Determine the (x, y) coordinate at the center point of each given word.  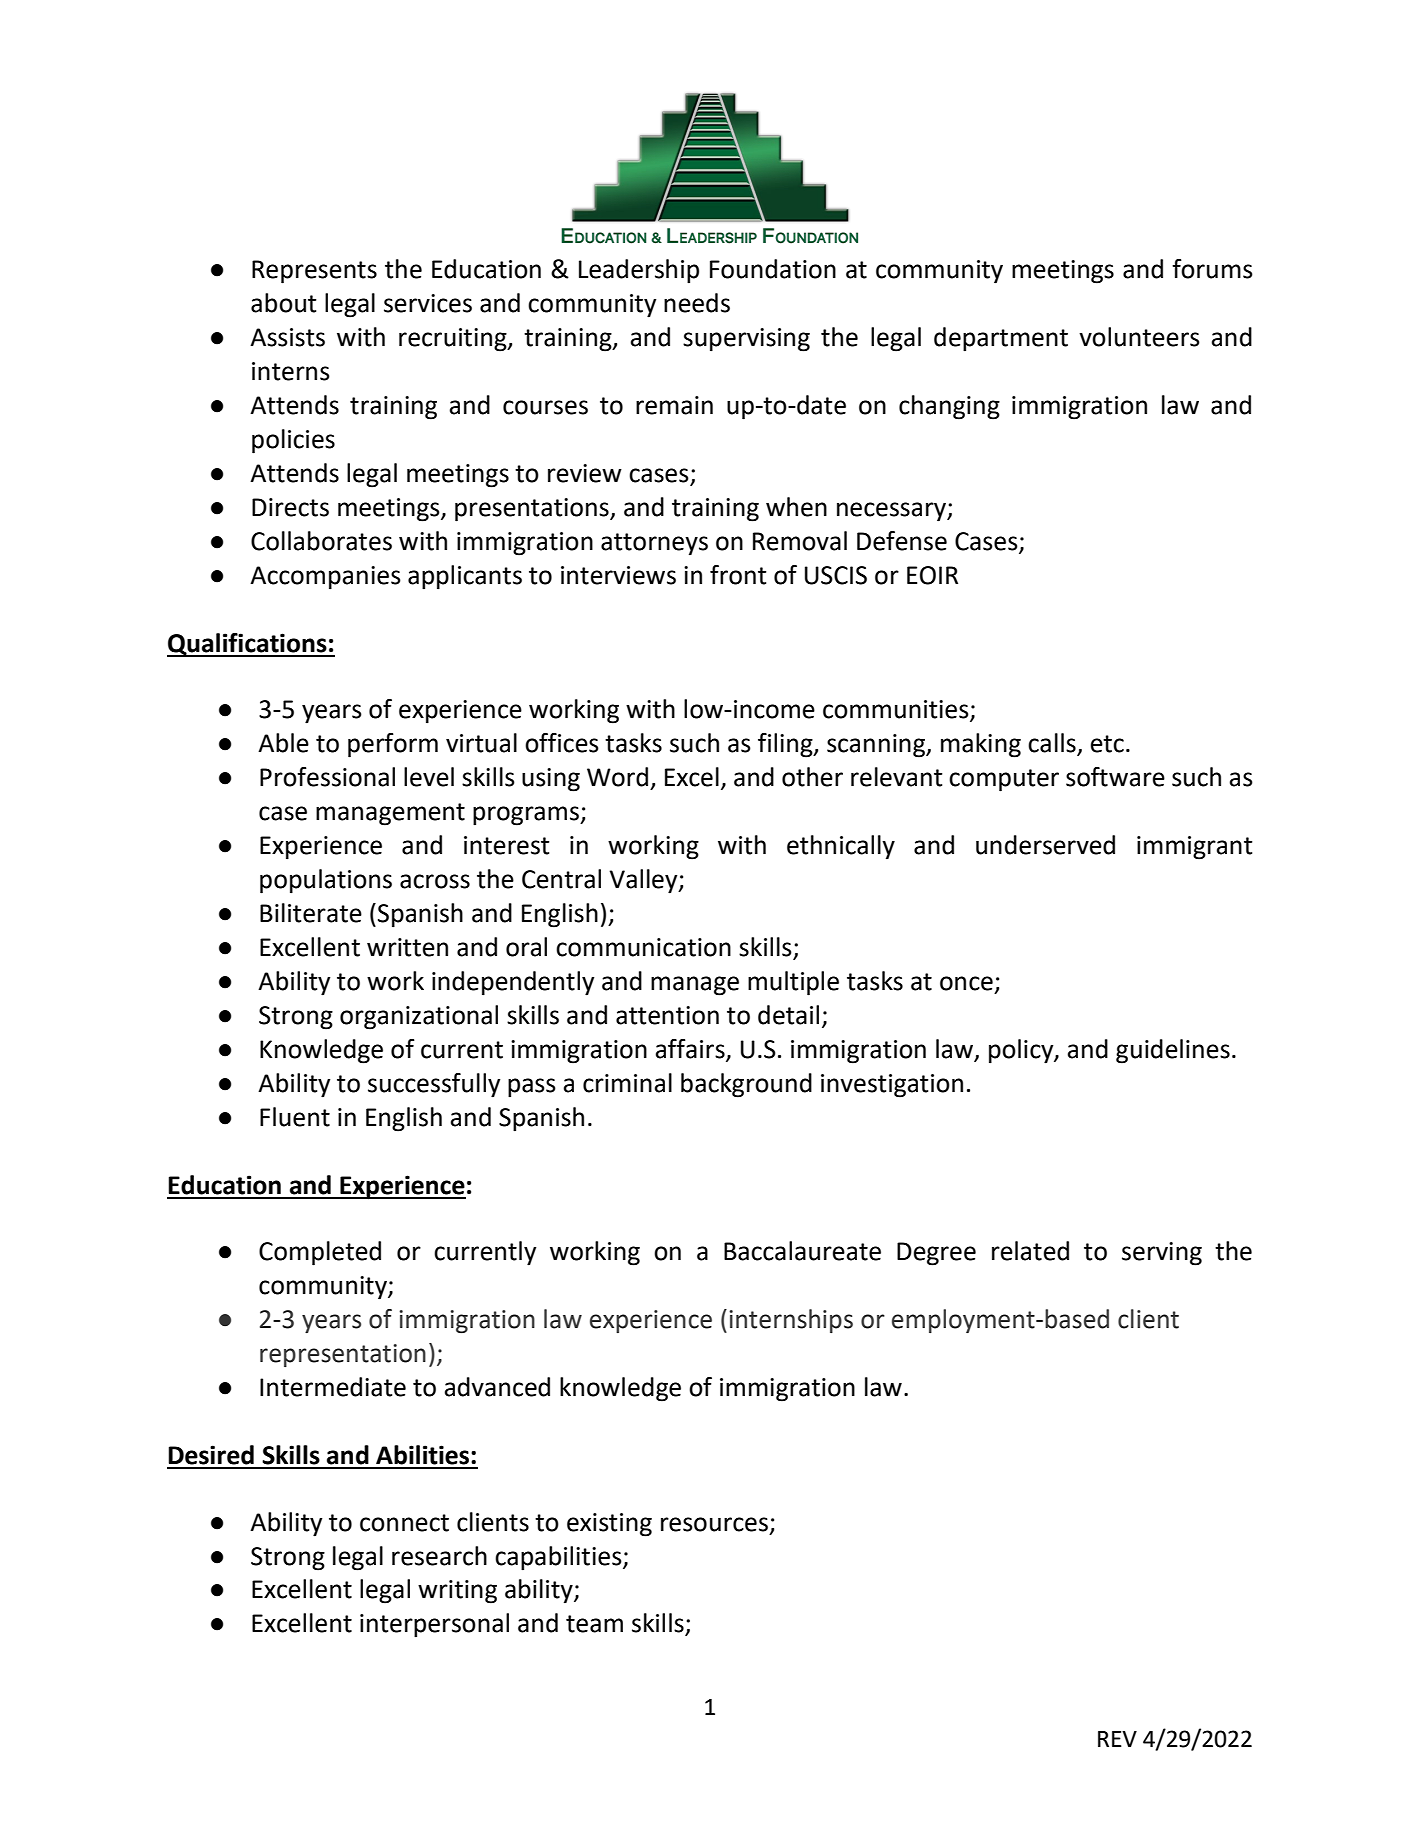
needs (697, 303)
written (407, 947)
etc (1107, 744)
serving (1162, 1254)
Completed (320, 1253)
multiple (793, 983)
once (966, 983)
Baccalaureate (802, 1251)
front (738, 575)
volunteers (1139, 337)
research (439, 1556)
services (428, 303)
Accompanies (325, 578)
